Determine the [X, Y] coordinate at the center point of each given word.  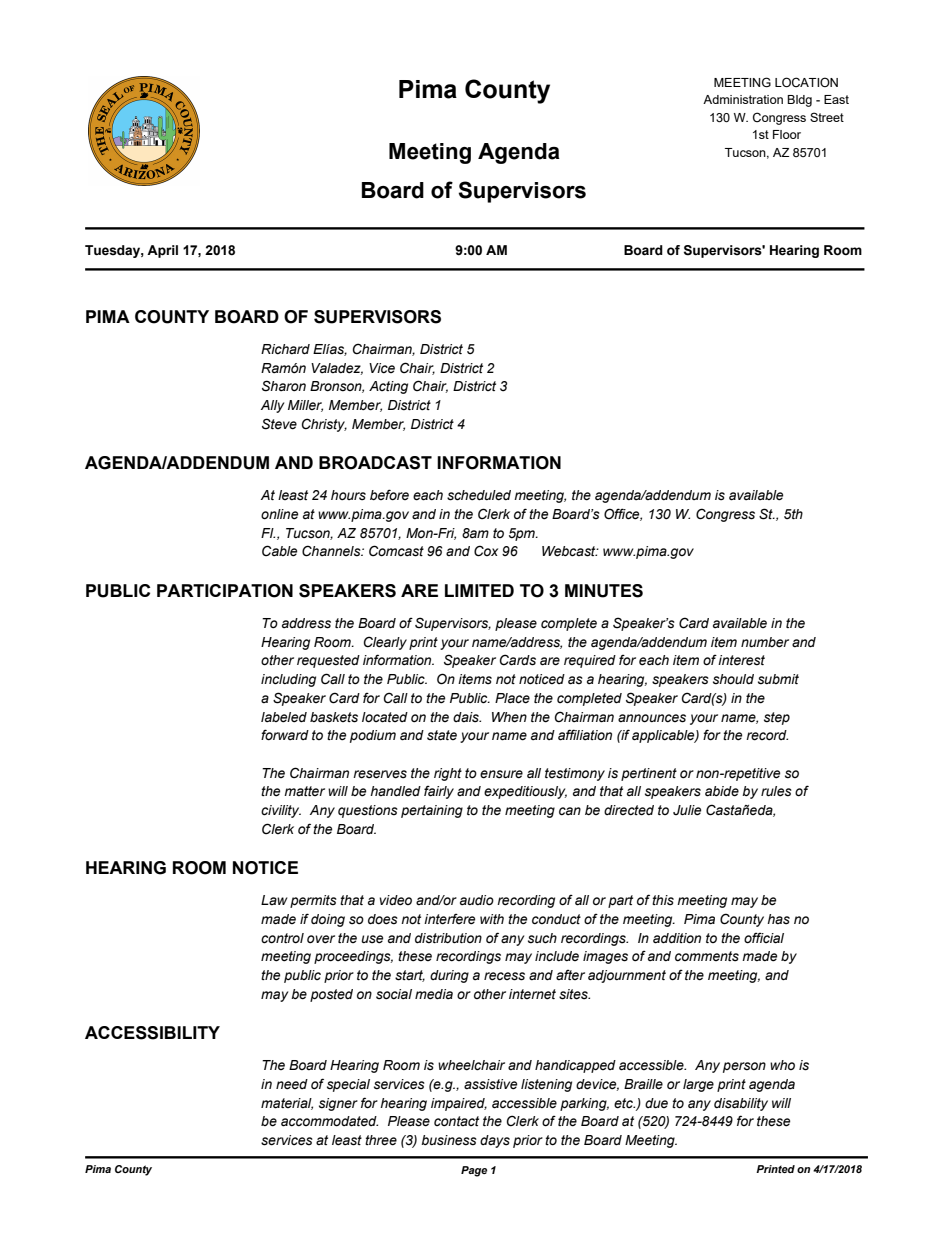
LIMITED [479, 590]
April [162, 251]
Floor [787, 134]
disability [741, 1104]
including [288, 680]
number [765, 642]
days [495, 1141]
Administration [743, 99]
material [287, 1104]
